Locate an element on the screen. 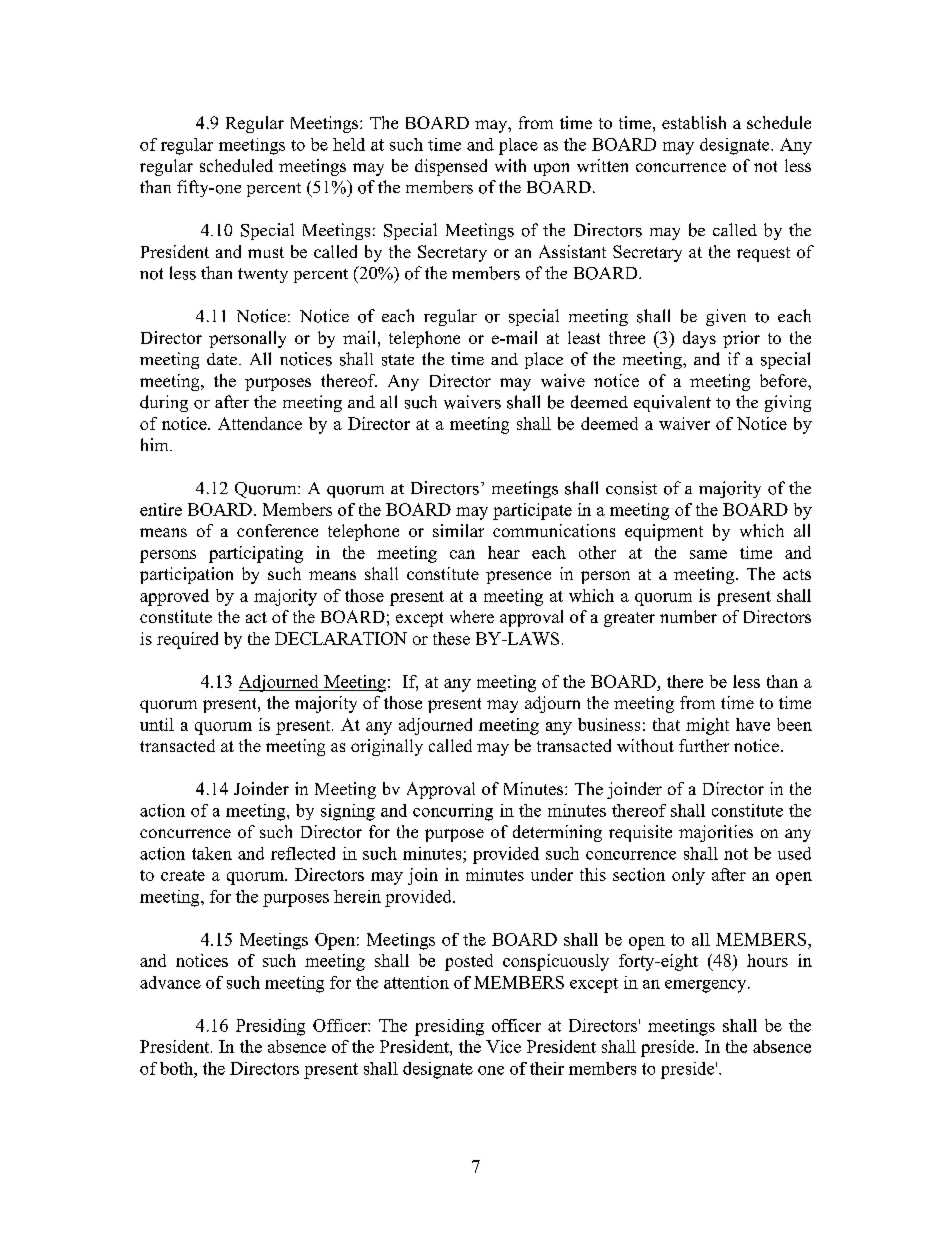  establish is located at coordinates (694, 122).
